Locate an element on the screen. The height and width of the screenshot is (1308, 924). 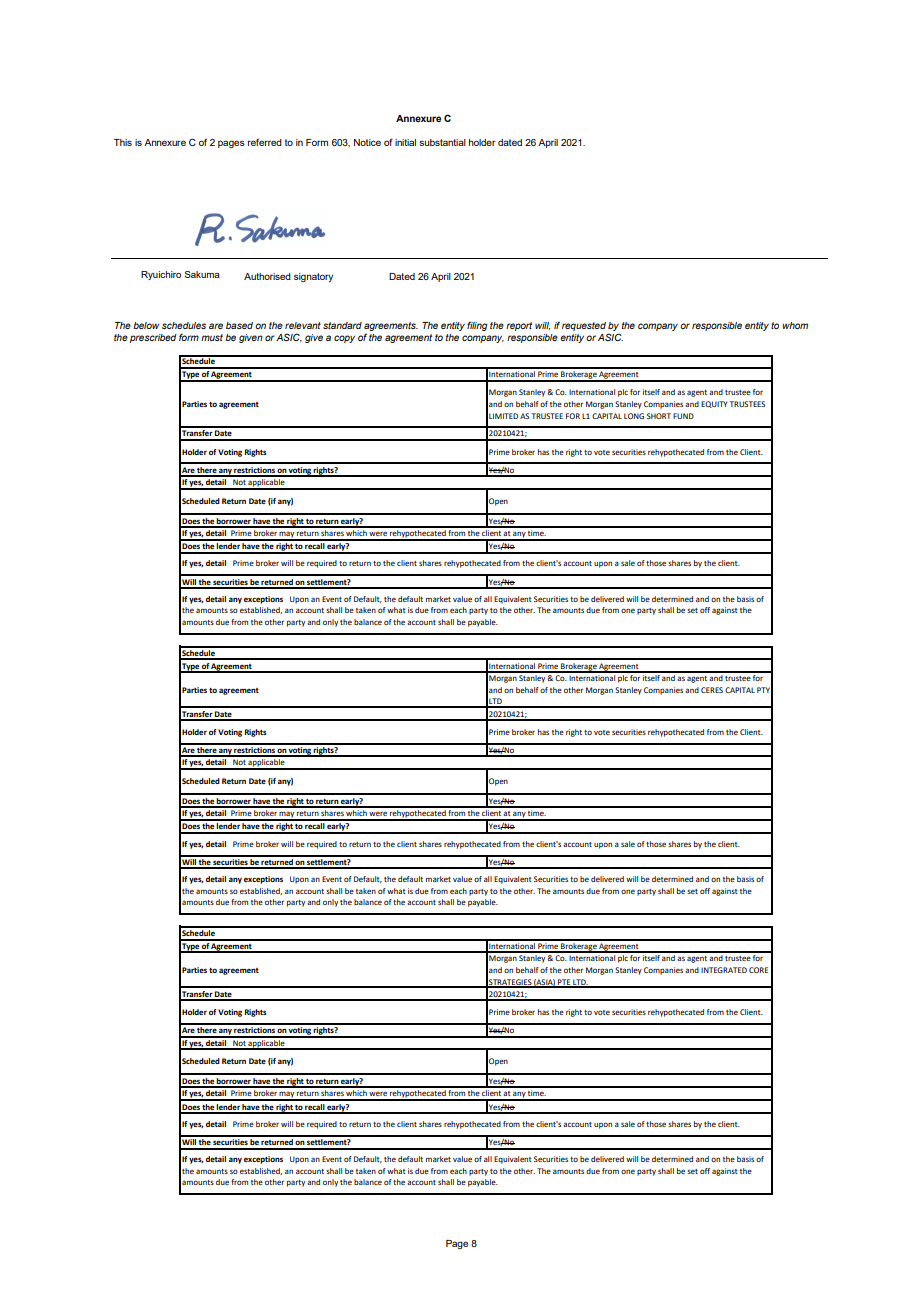
CORE is located at coordinates (758, 970).
